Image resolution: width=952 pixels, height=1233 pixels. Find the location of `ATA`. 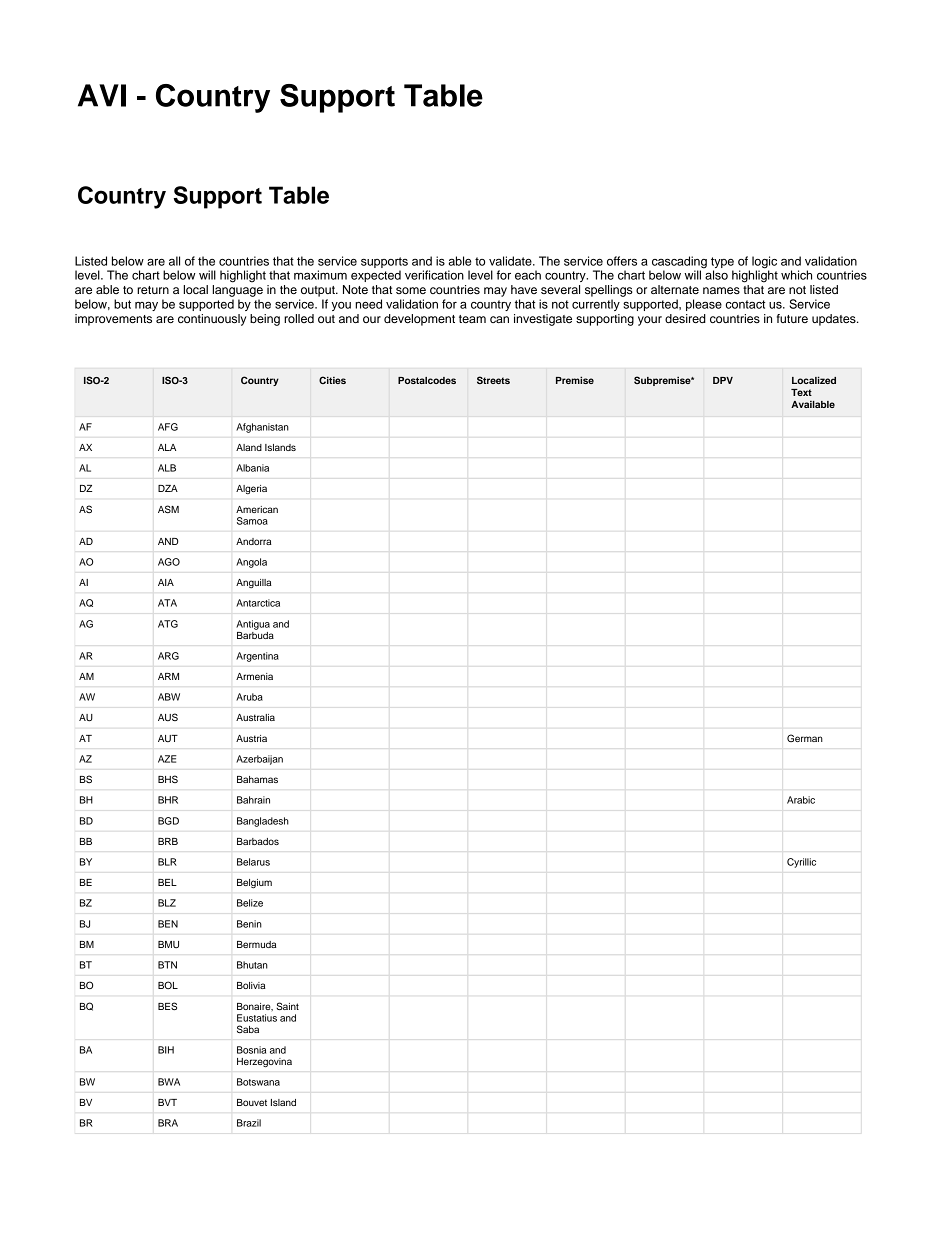

ATA is located at coordinates (167, 603).
